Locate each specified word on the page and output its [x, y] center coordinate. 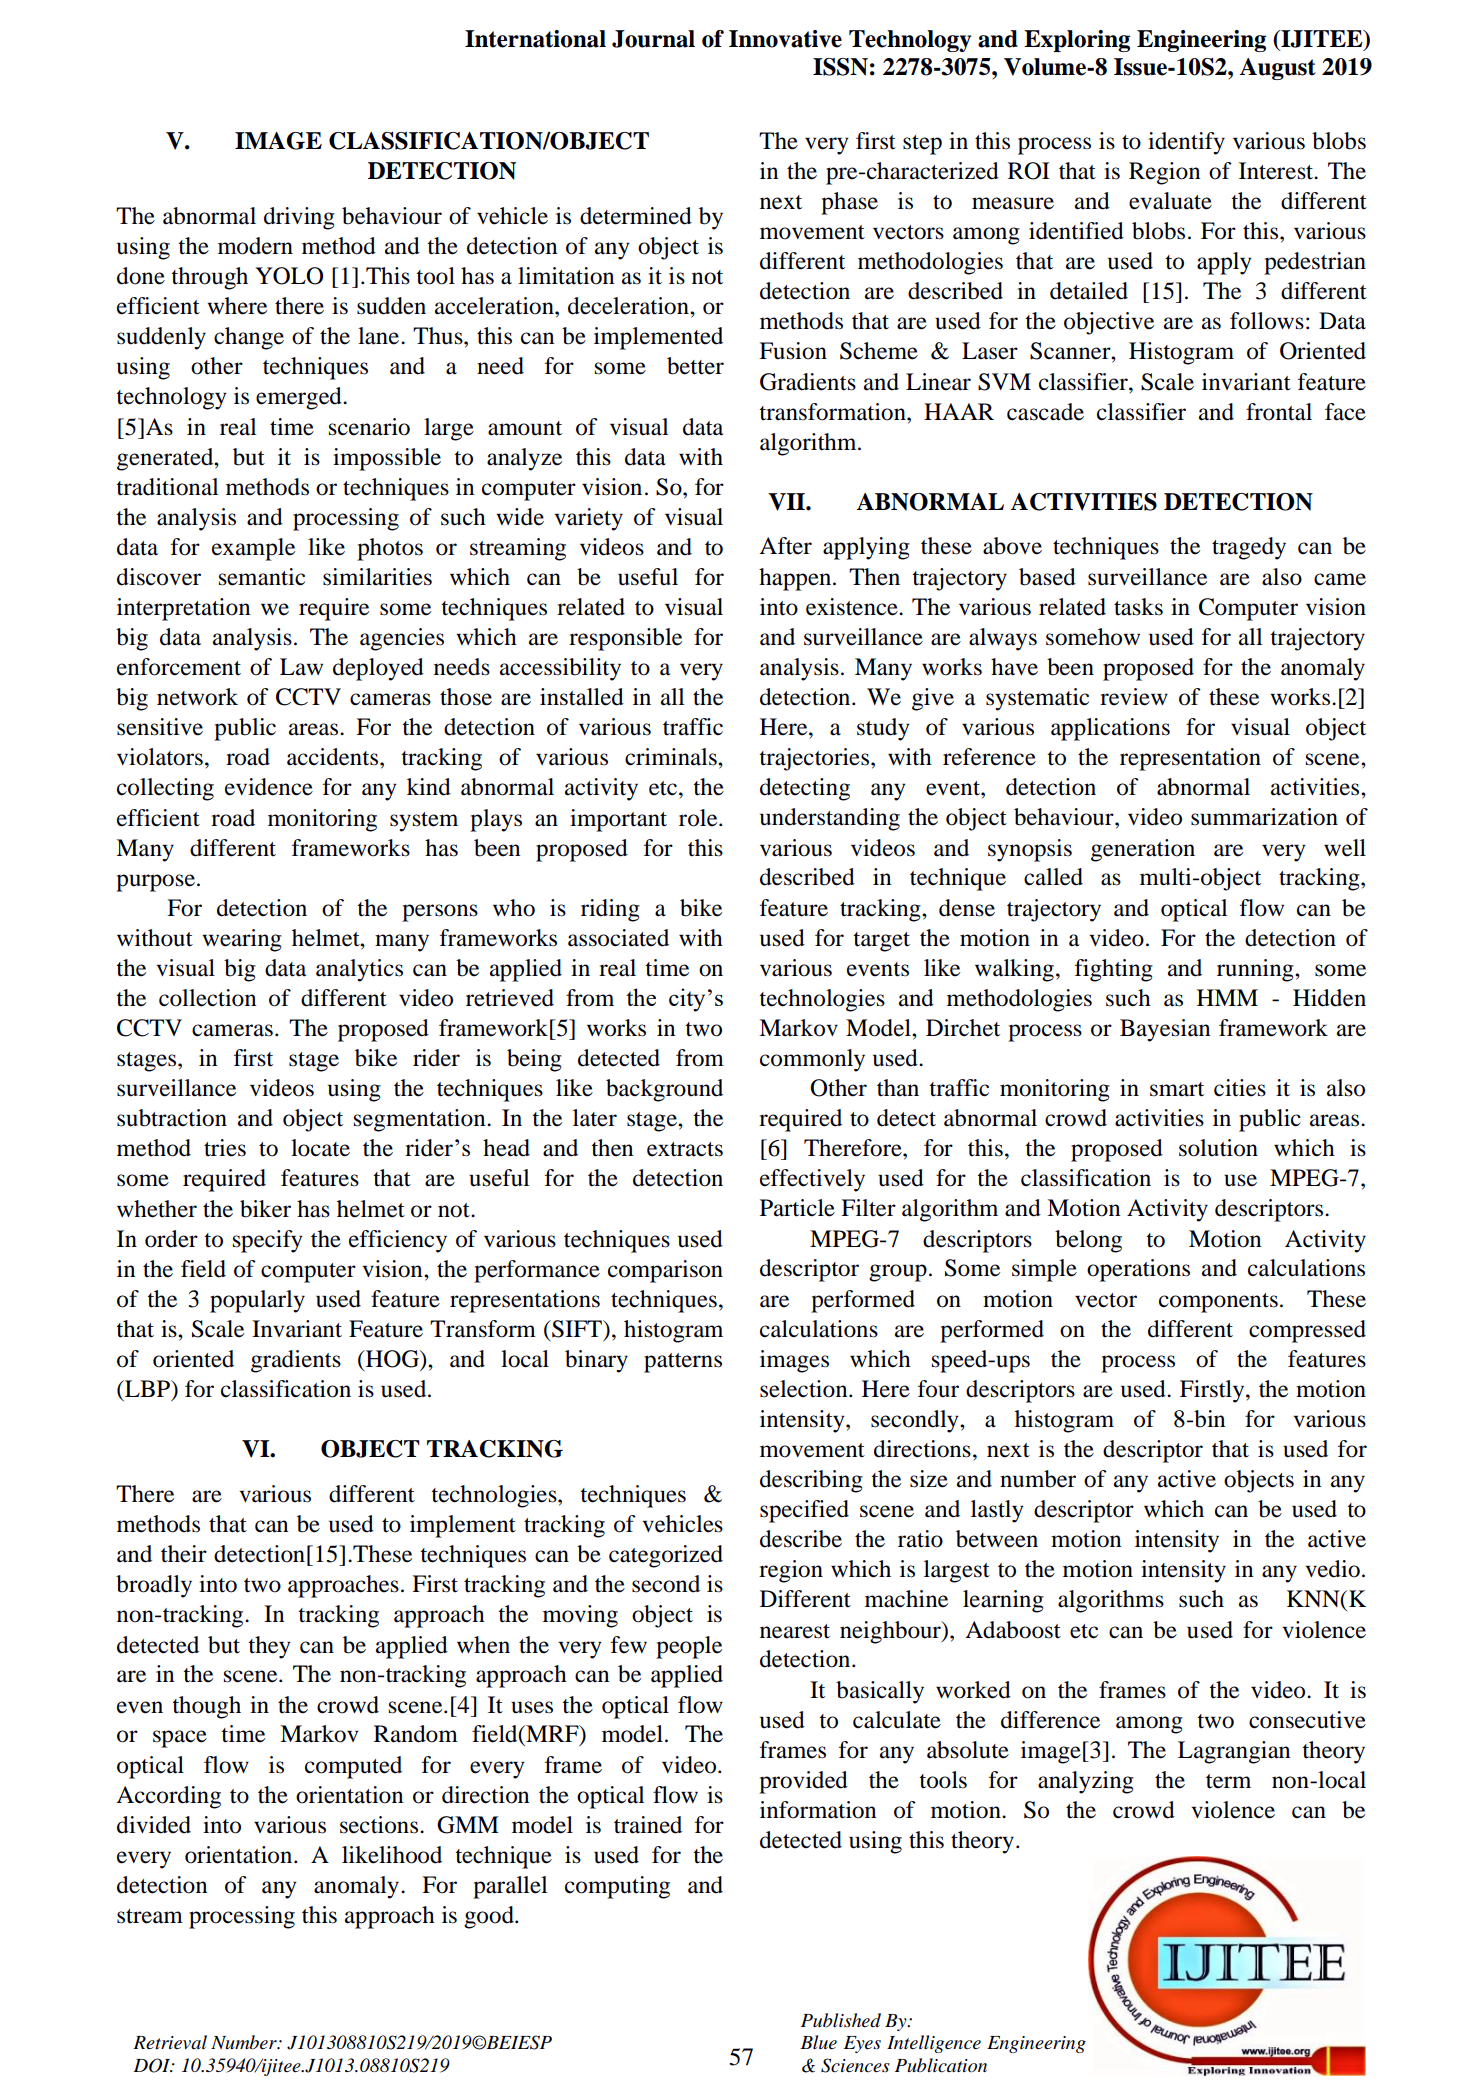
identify [1186, 143]
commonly [812, 1060]
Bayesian [1165, 1030]
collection [207, 998]
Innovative [785, 39]
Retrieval [170, 2042]
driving [299, 218]
